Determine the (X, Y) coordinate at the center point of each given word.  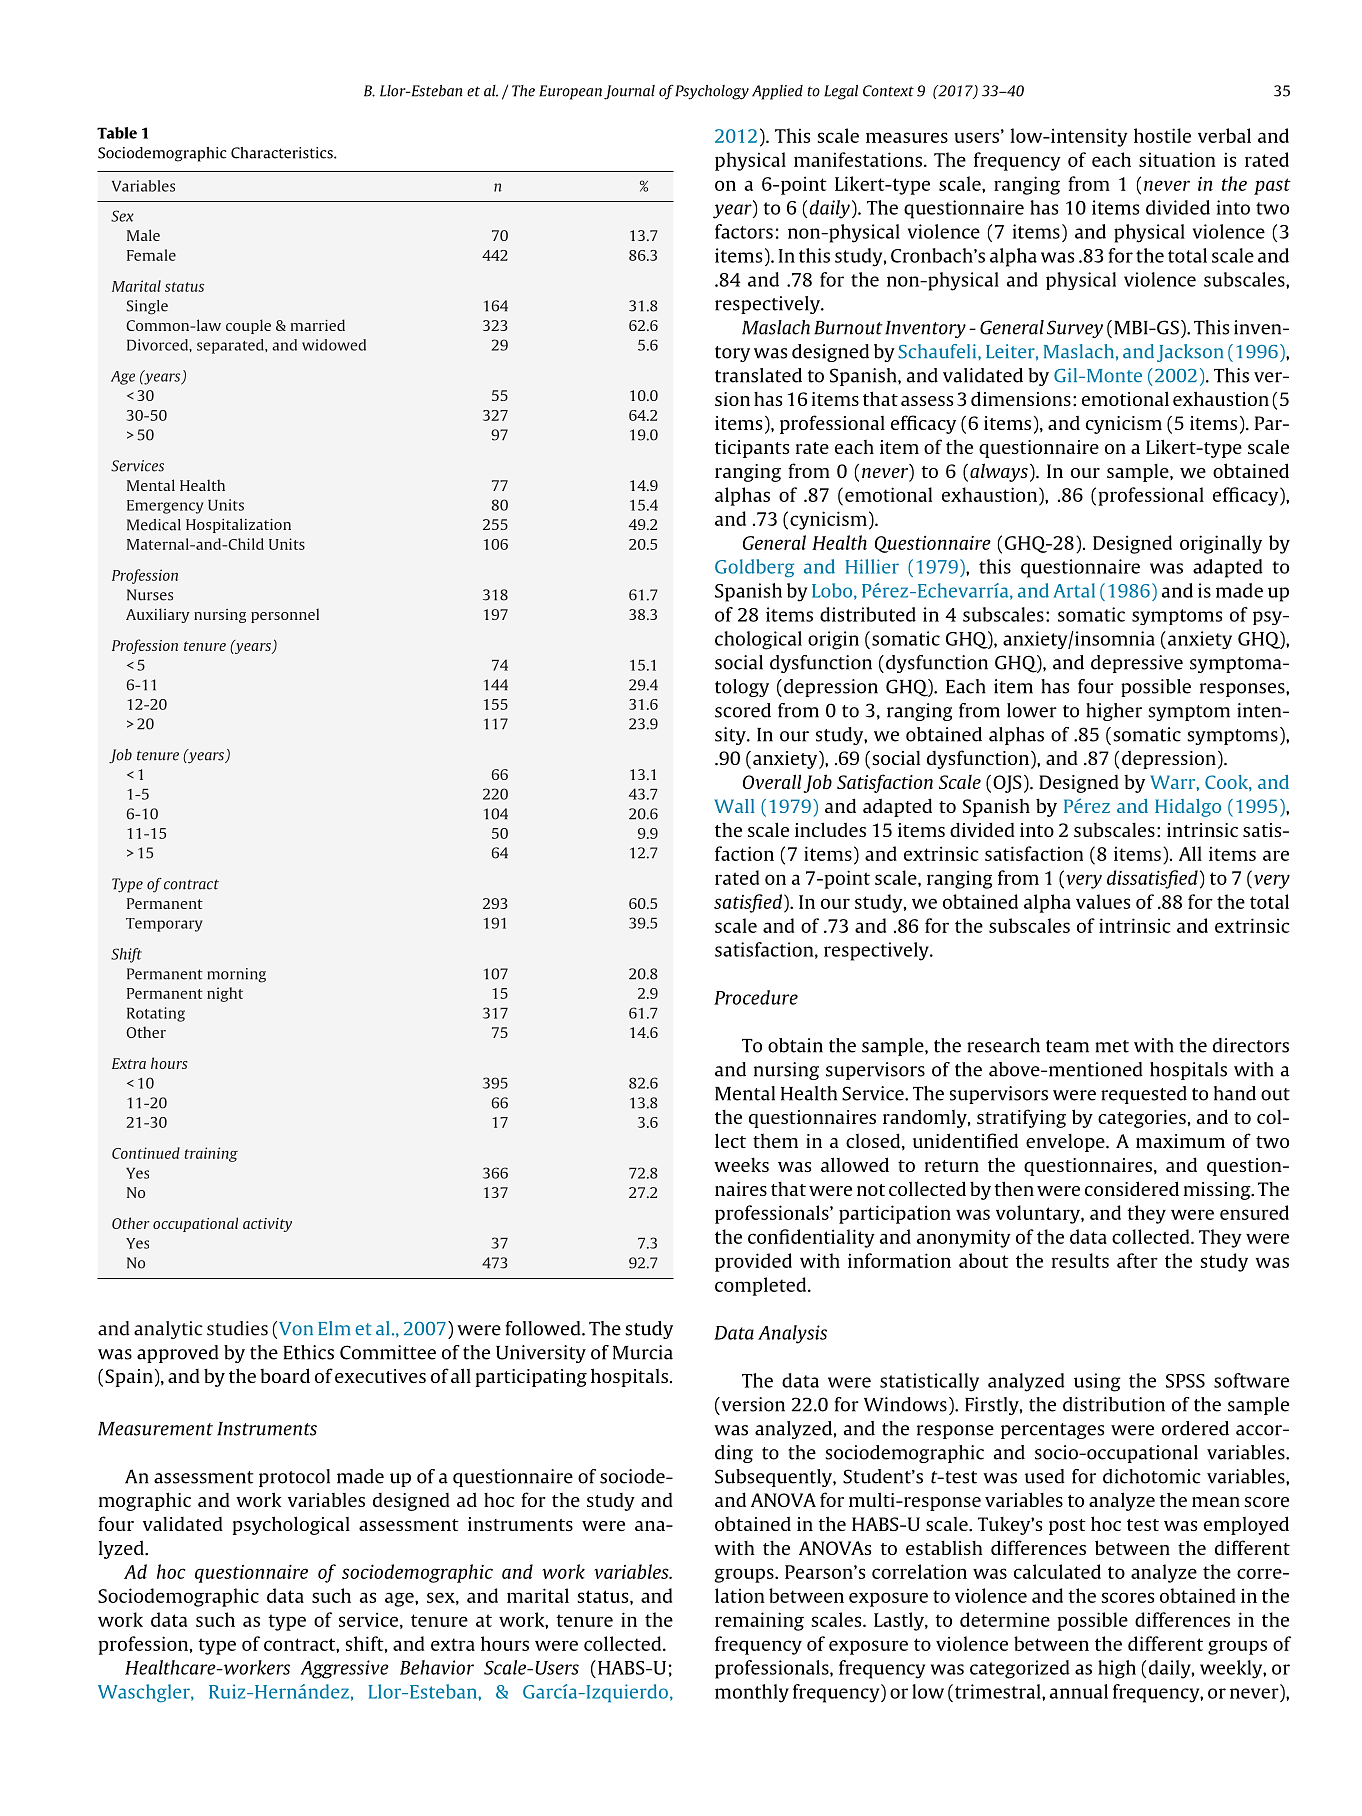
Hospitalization (238, 525)
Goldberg (754, 568)
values (1103, 901)
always (999, 472)
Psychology (712, 92)
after (1137, 1260)
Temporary (164, 925)
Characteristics (283, 153)
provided (753, 1262)
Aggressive (344, 1669)
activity (267, 1225)
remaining (759, 1621)
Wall (735, 806)
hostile (1162, 135)
